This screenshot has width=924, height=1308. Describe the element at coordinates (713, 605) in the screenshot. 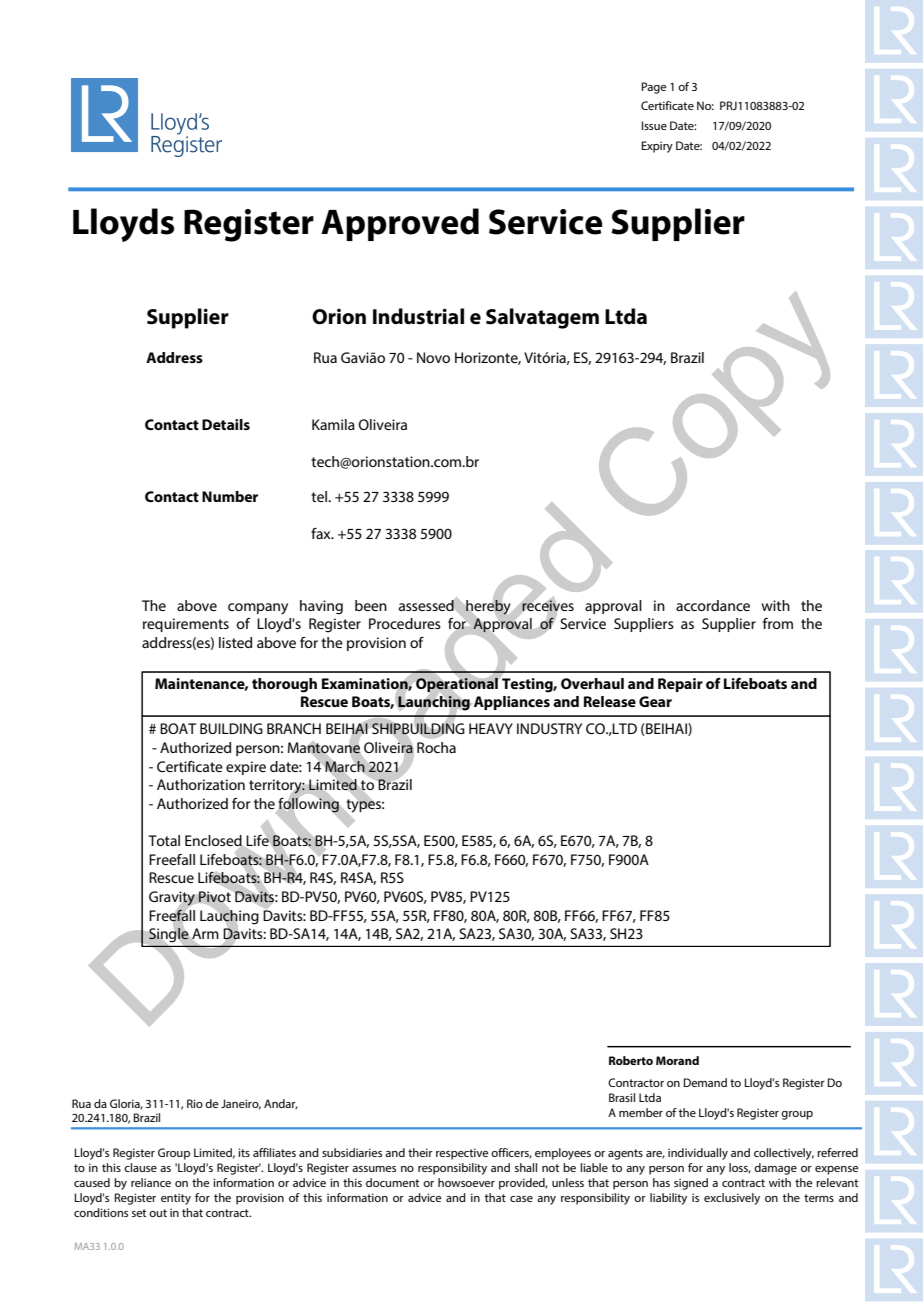

I see `accordance` at that location.
